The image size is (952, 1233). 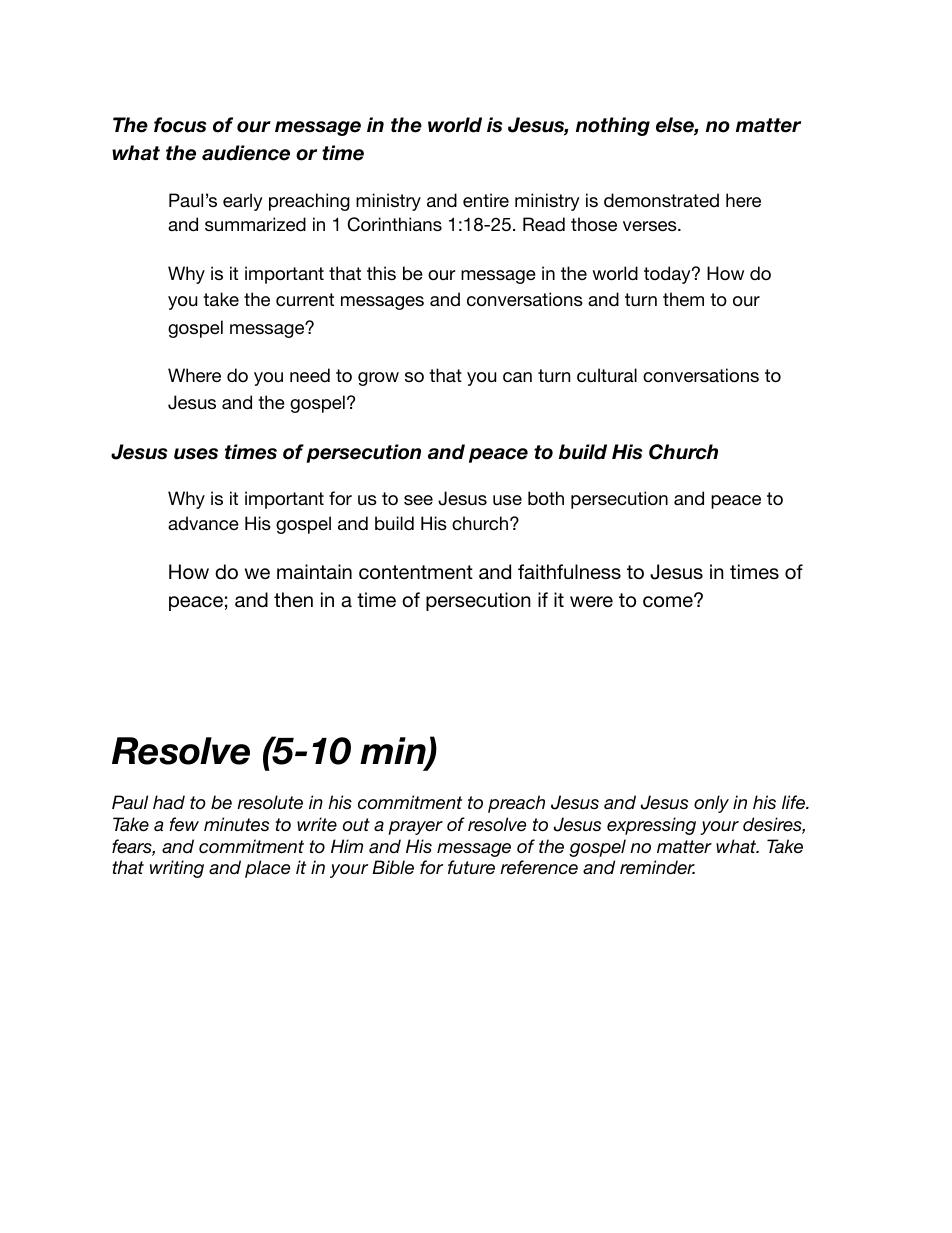 What do you see at coordinates (203, 523) in the screenshot?
I see `advance` at bounding box center [203, 523].
